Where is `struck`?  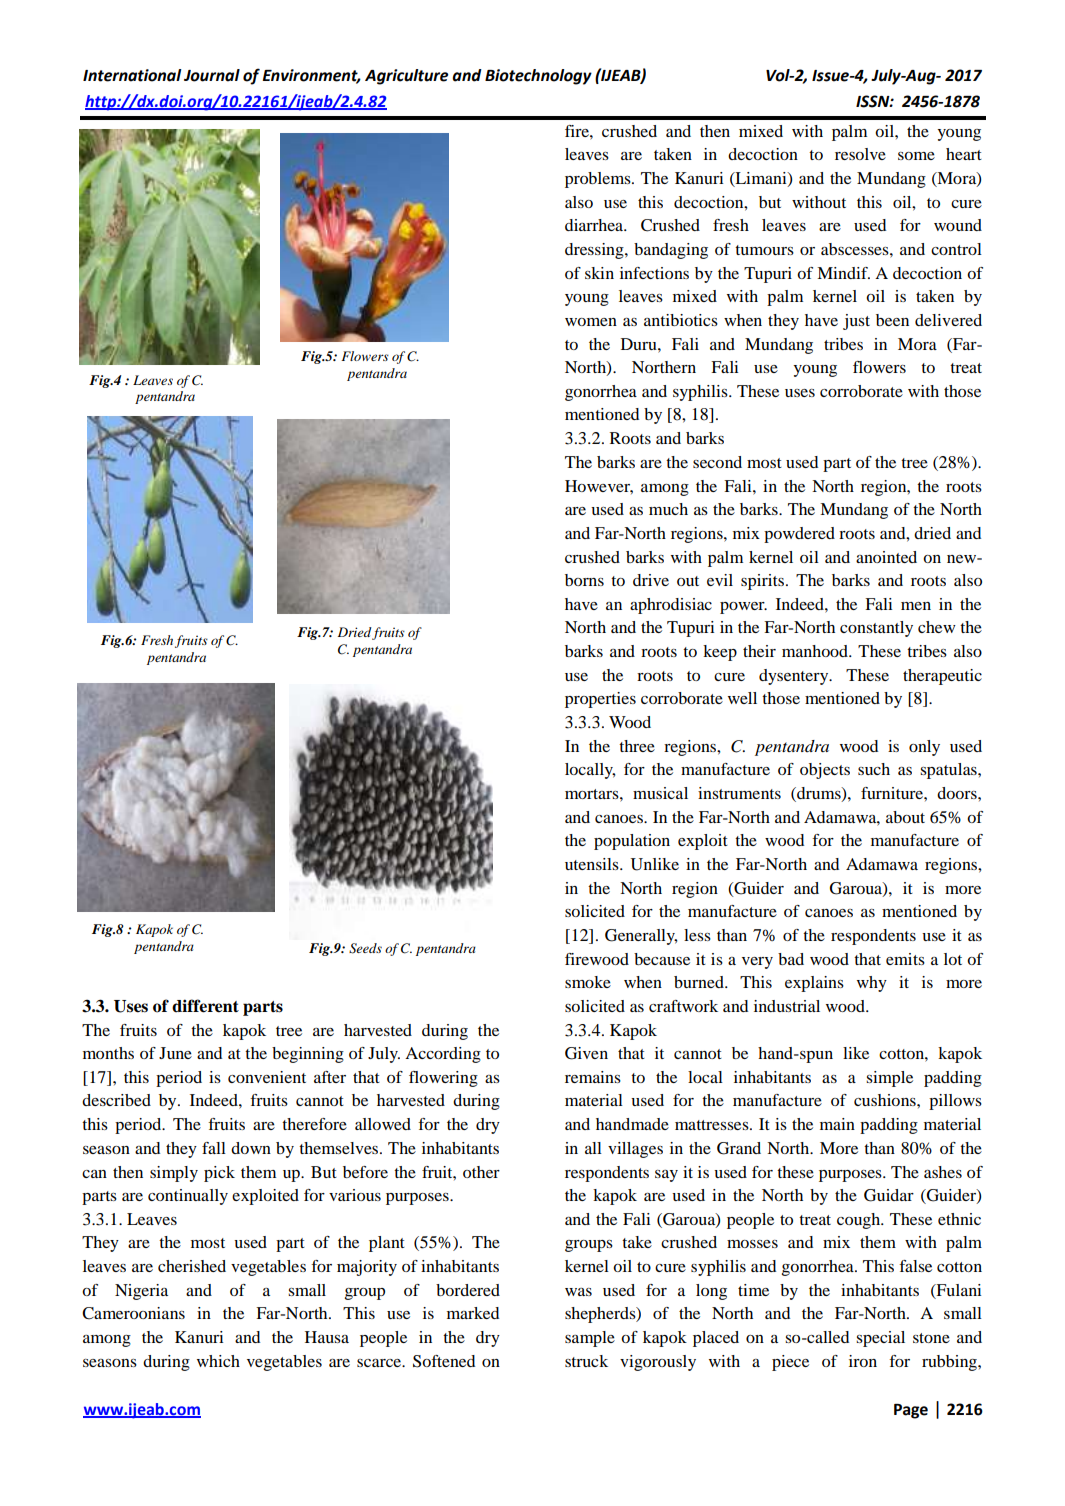 struck is located at coordinates (586, 1361).
